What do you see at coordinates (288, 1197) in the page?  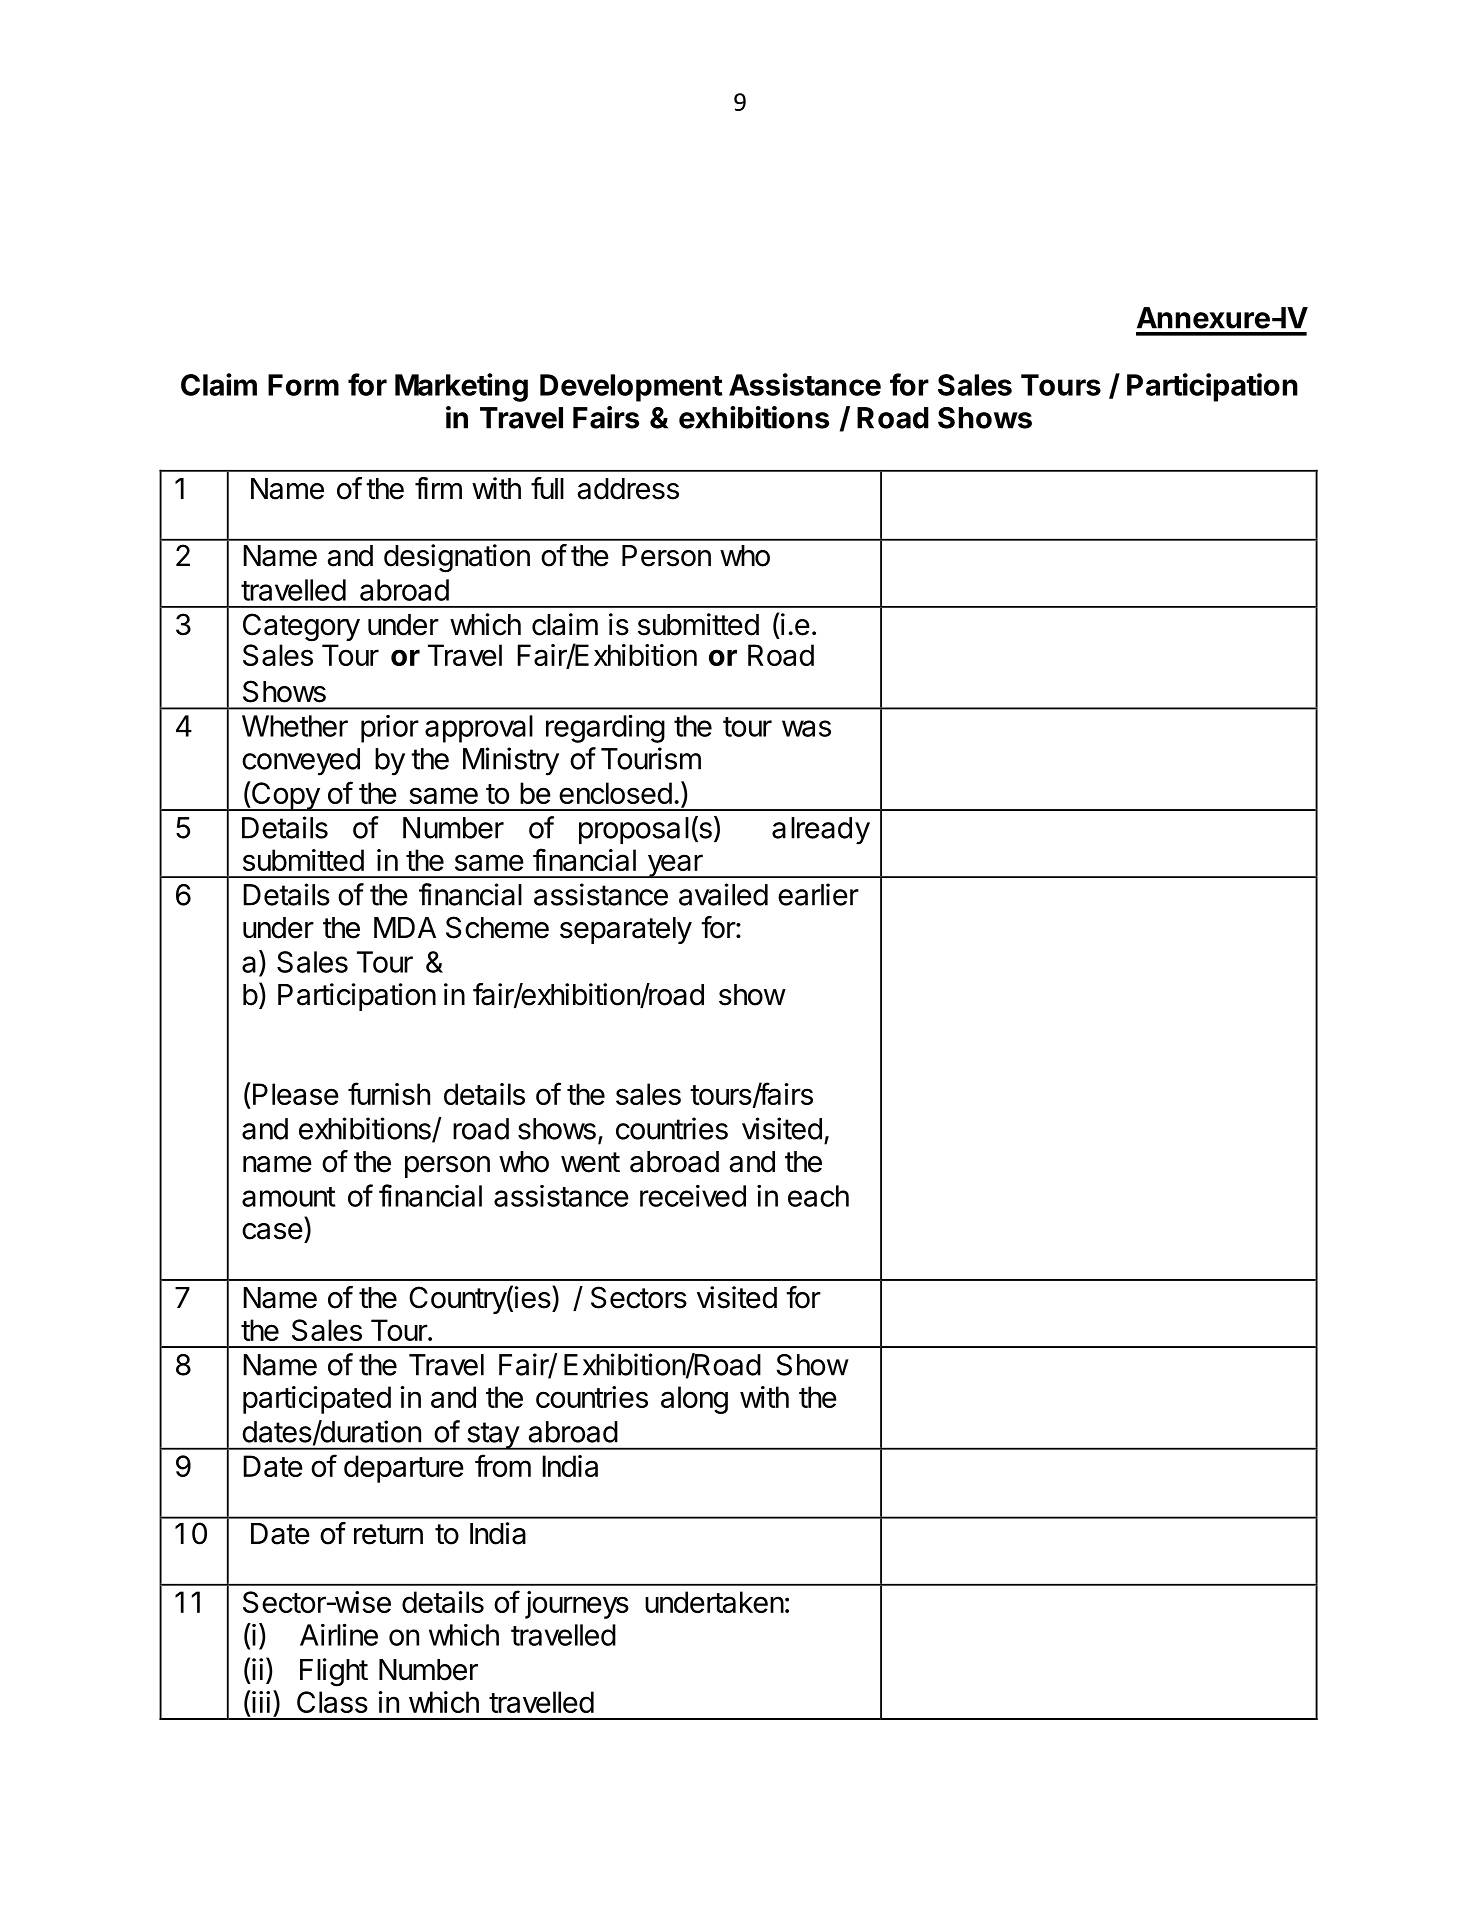 I see `amount` at bounding box center [288, 1197].
